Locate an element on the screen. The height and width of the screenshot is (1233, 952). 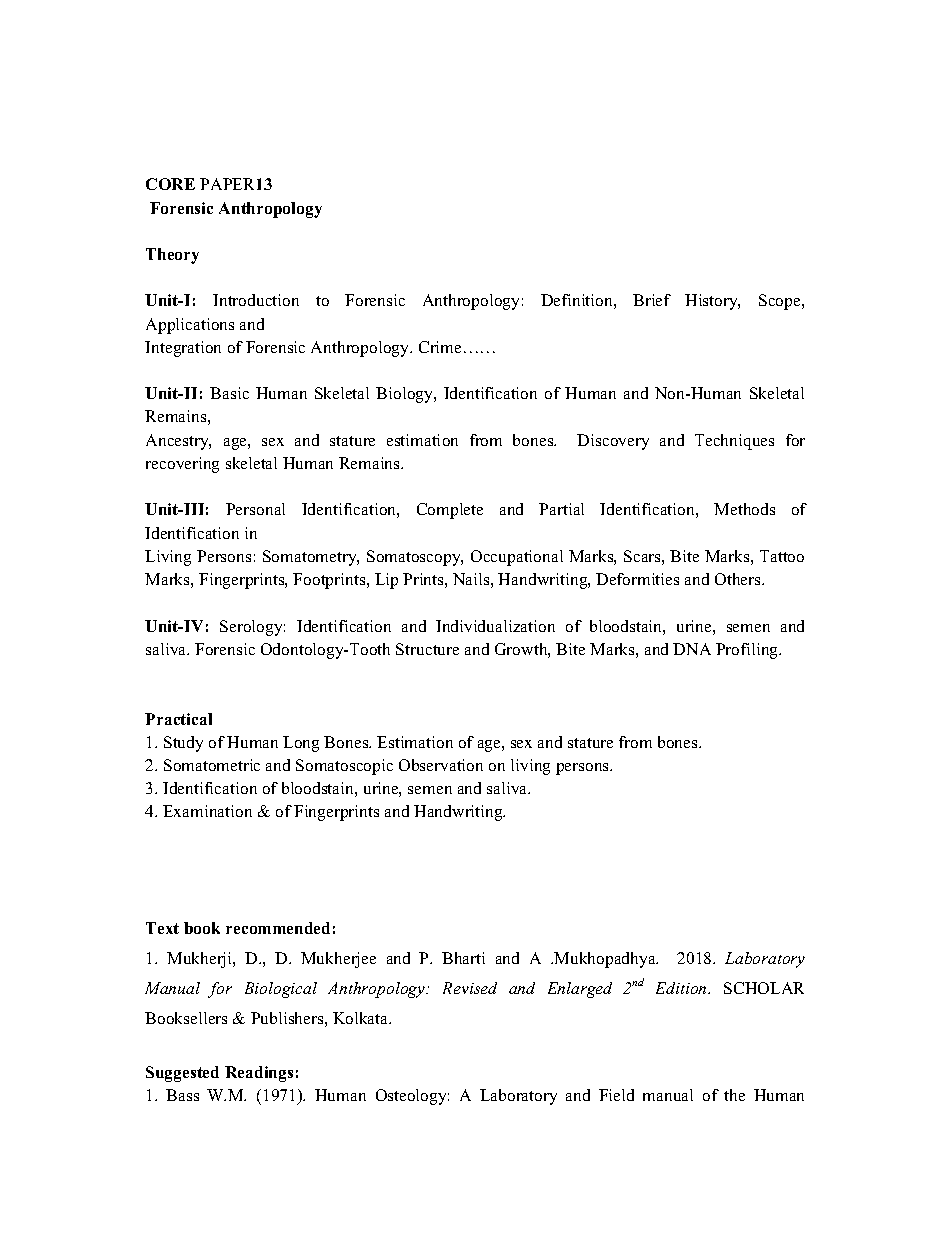
CORE is located at coordinates (170, 184).
